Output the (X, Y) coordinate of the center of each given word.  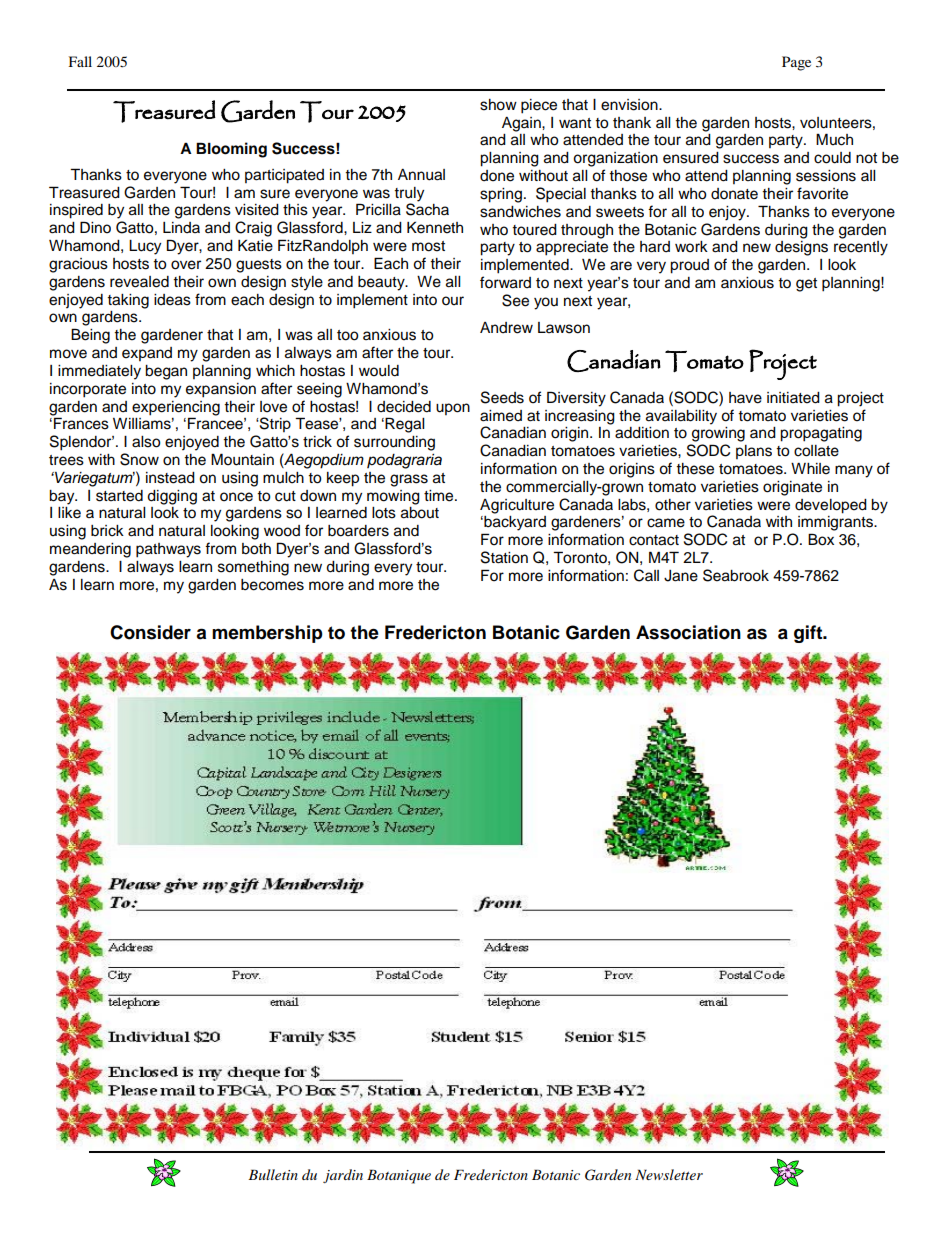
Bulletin (273, 1174)
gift (809, 634)
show (498, 105)
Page (796, 63)
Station (504, 557)
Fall (80, 61)
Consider (150, 632)
